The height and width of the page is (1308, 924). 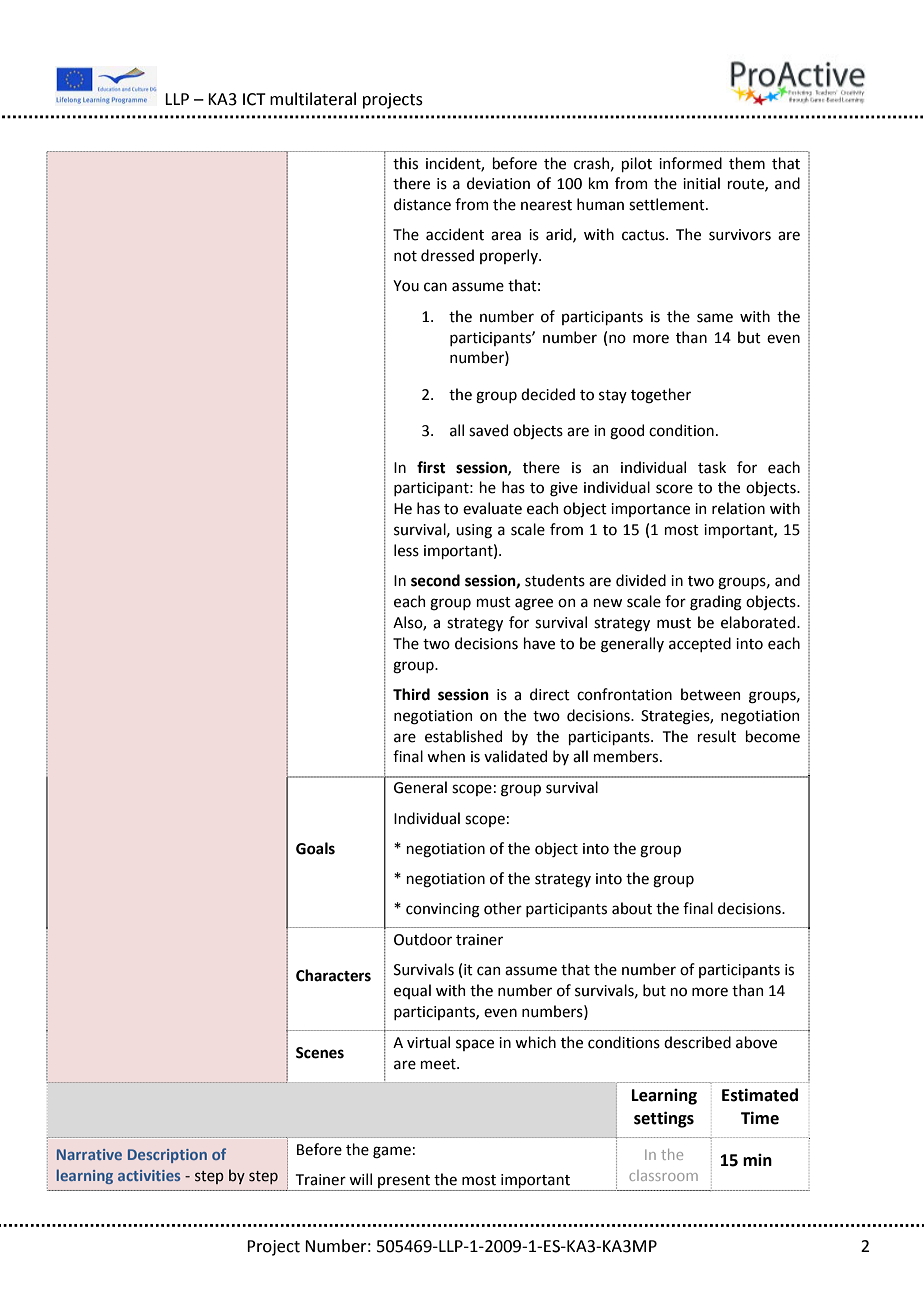 I want to click on informed, so click(x=690, y=163).
